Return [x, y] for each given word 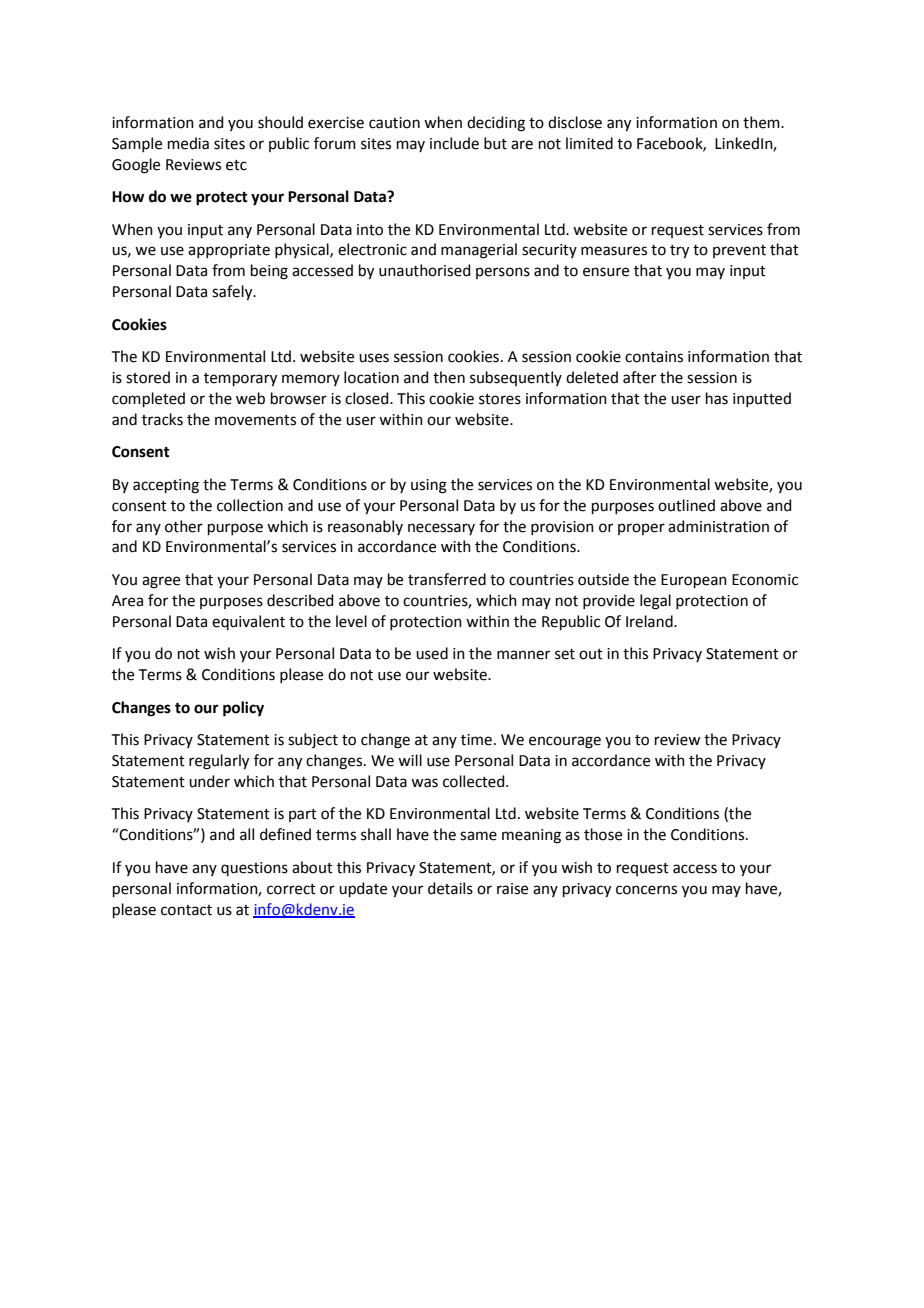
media [188, 143]
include [454, 143]
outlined [686, 505]
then [449, 377]
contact [186, 910]
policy [243, 709]
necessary [441, 529]
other [184, 526]
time [476, 740]
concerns [646, 890]
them [762, 122]
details [450, 888]
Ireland [650, 621]
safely [233, 293]
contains [654, 357]
